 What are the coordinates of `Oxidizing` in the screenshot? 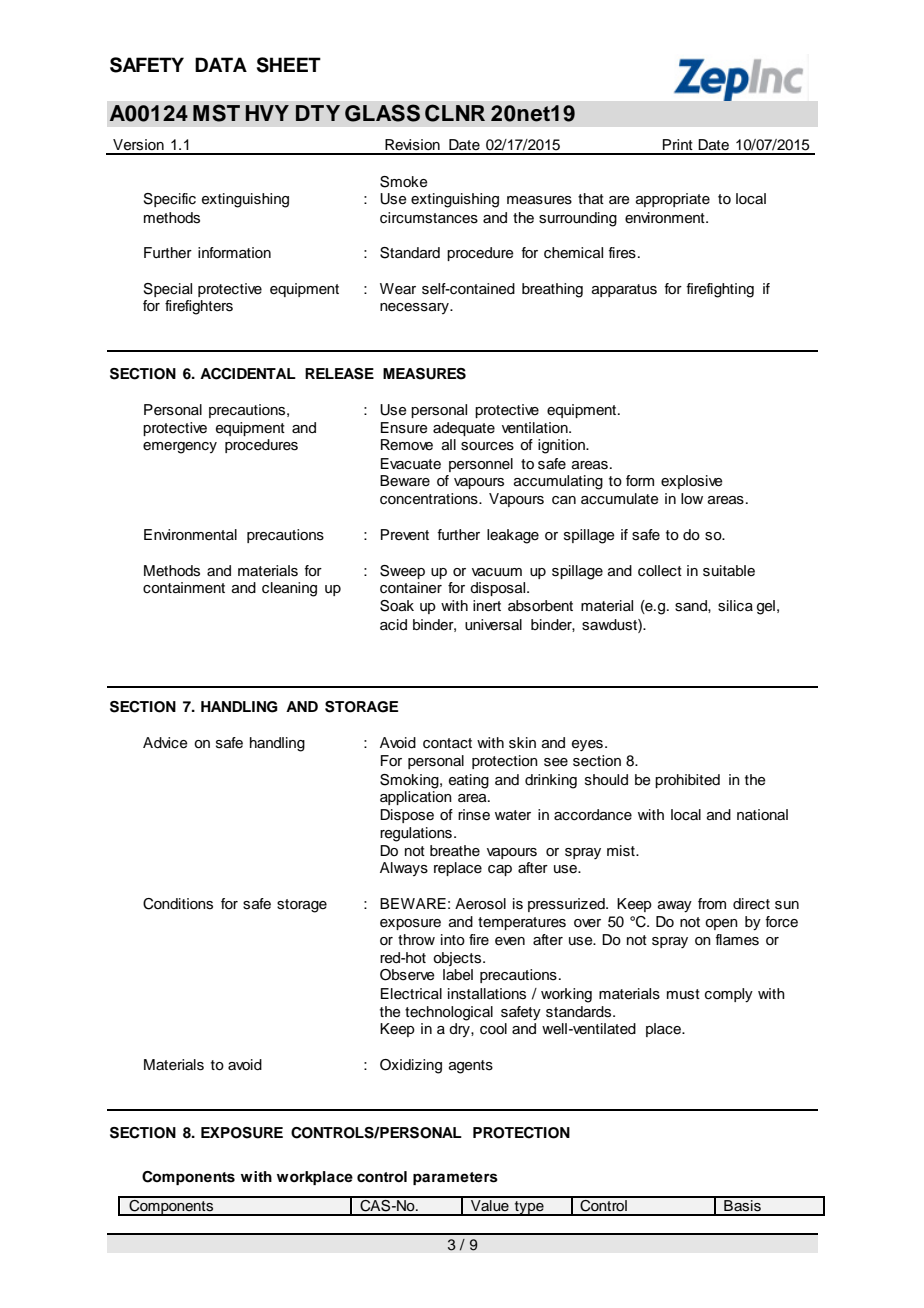 It's located at (411, 1066).
